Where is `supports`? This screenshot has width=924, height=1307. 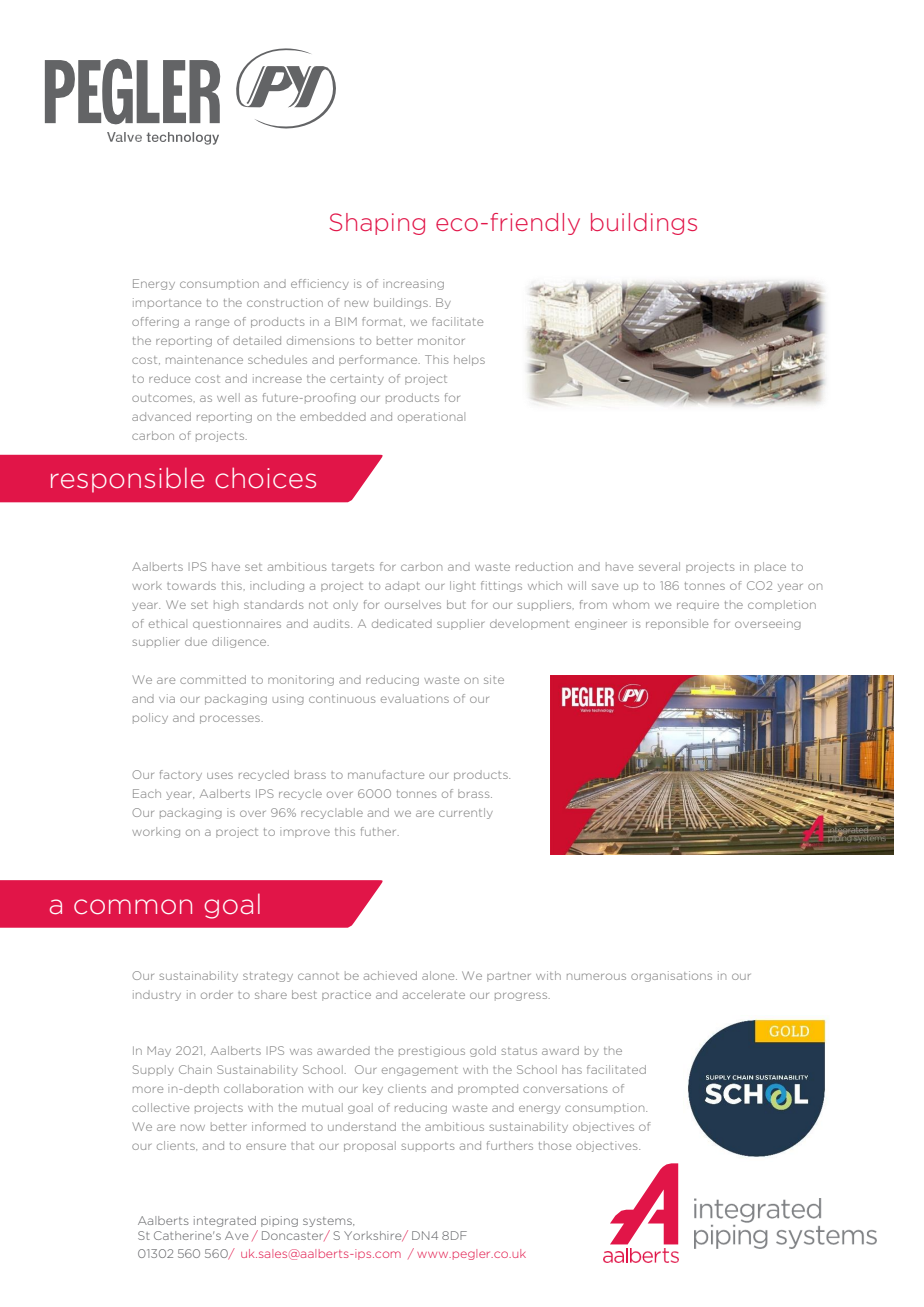 supports is located at coordinates (428, 1147).
